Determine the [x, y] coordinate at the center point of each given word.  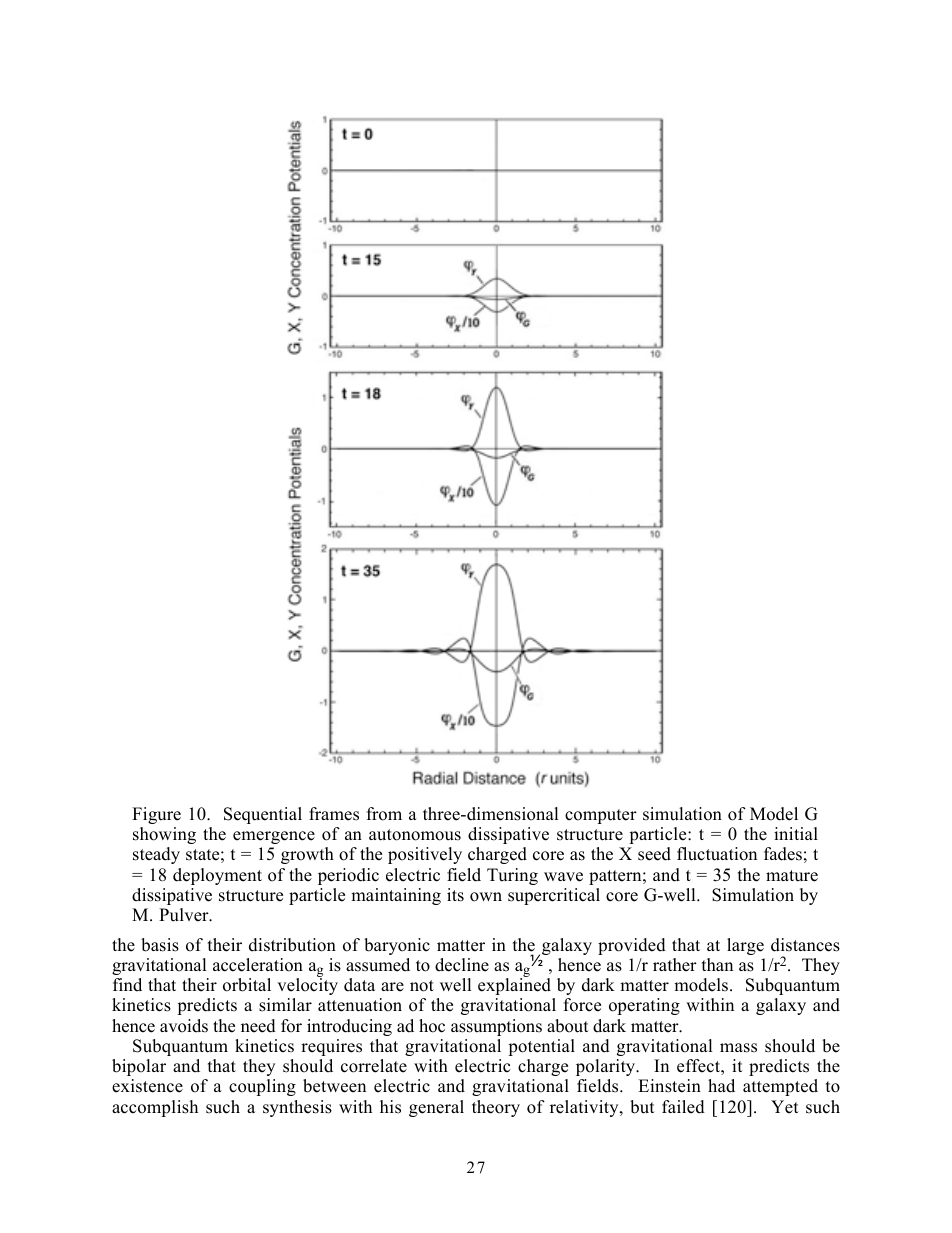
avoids [184, 1026]
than [717, 964]
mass [738, 1048]
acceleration [258, 965]
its [455, 895]
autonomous [415, 835]
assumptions [496, 1027]
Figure [156, 815]
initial [796, 833]
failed [683, 1107]
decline [462, 965]
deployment [217, 876]
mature [792, 876]
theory [496, 1108]
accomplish [155, 1108]
